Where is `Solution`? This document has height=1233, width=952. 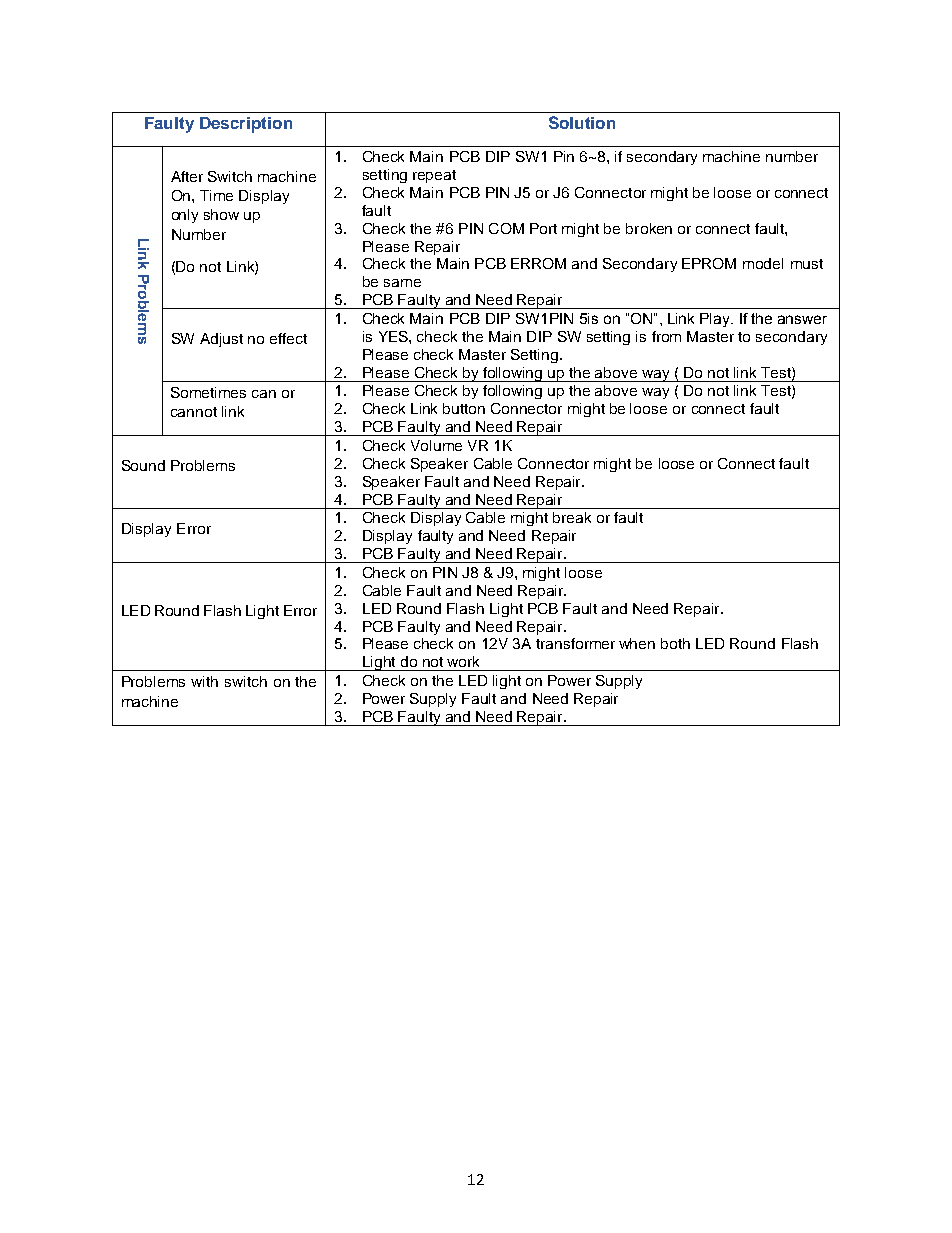 Solution is located at coordinates (582, 122).
